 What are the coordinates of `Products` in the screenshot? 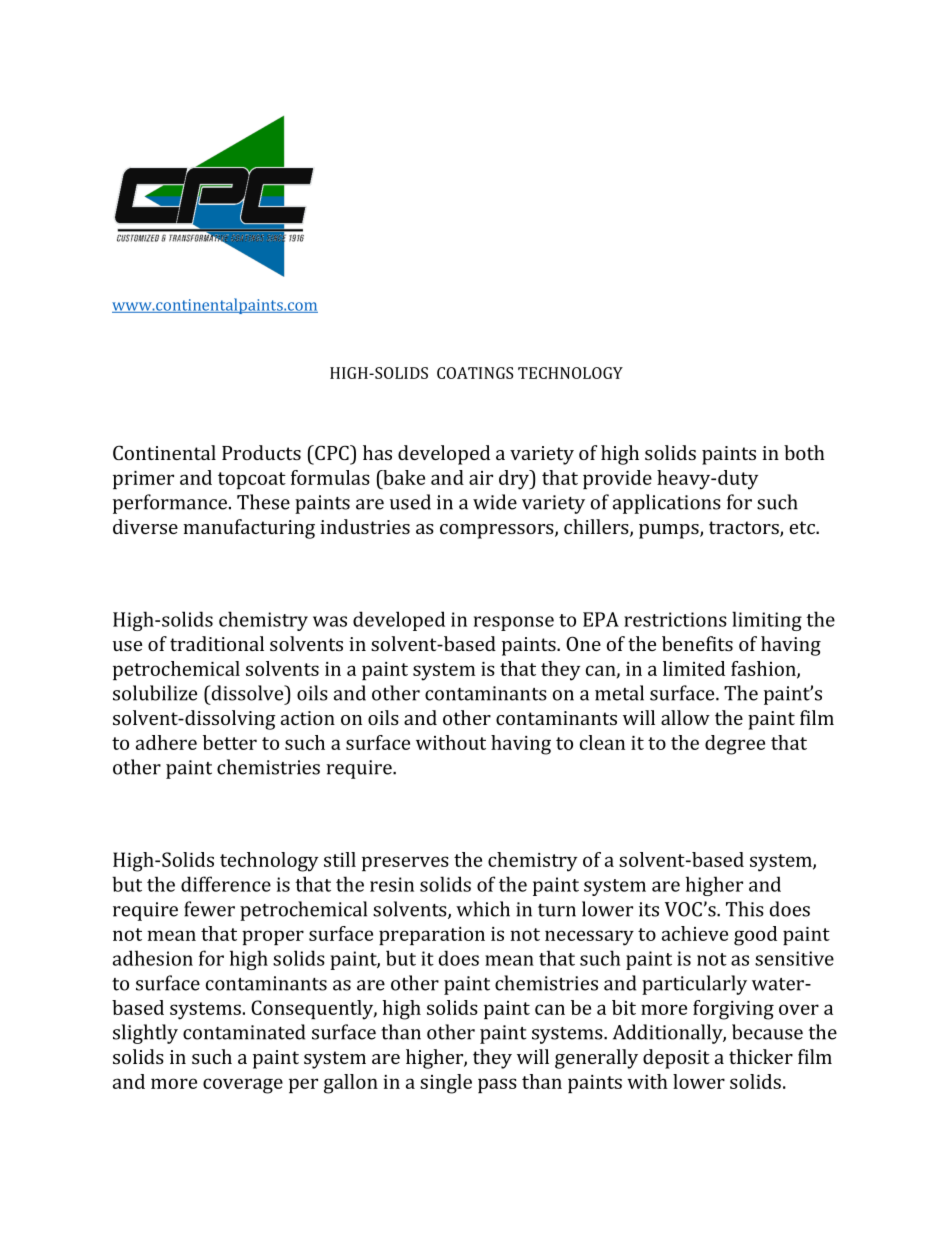 It's located at (261, 452).
